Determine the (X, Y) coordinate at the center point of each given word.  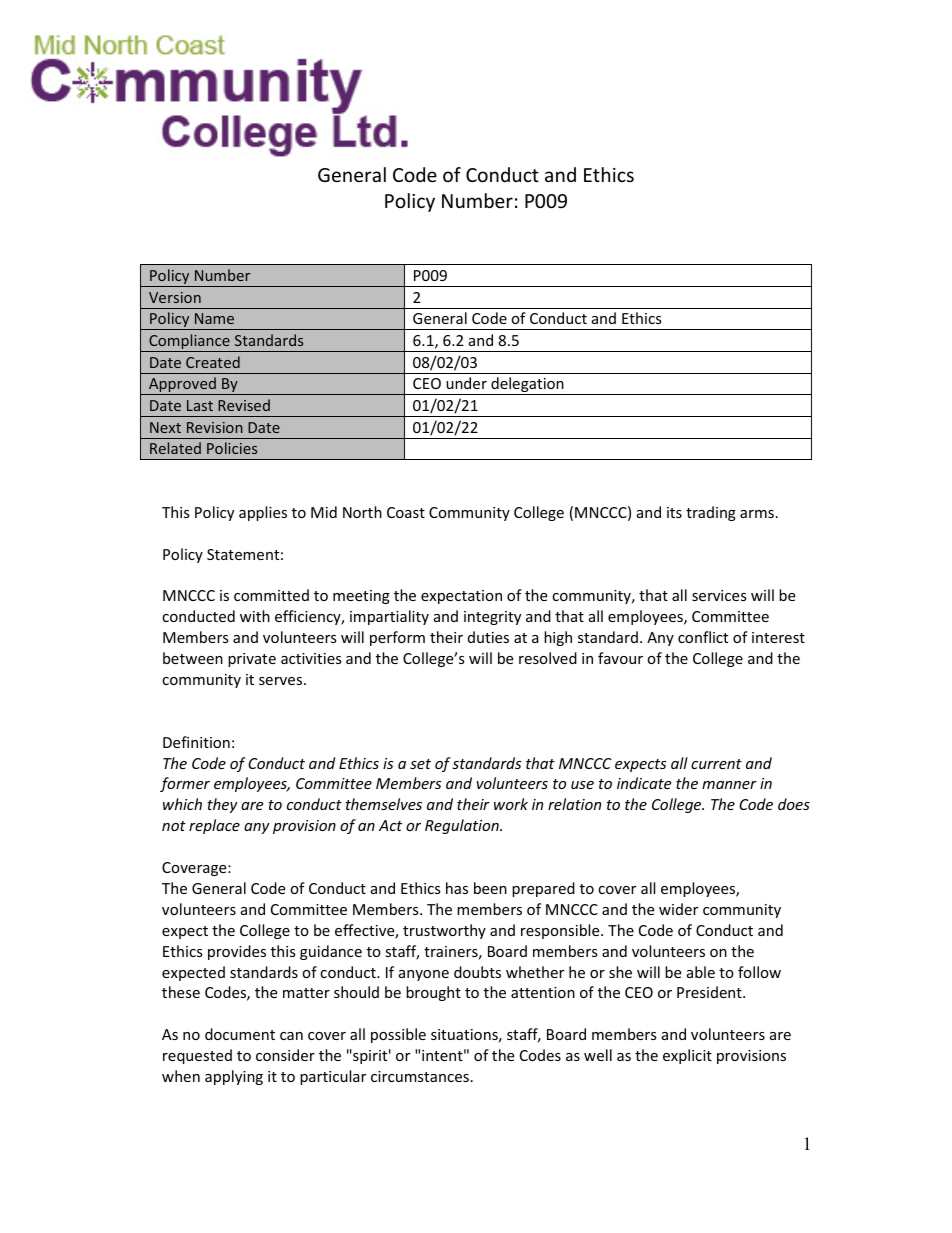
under (466, 383)
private (252, 660)
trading (711, 513)
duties (488, 637)
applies (263, 513)
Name (214, 318)
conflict (703, 637)
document (240, 1034)
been (490, 888)
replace (214, 826)
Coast (406, 512)
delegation (527, 386)
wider (678, 909)
